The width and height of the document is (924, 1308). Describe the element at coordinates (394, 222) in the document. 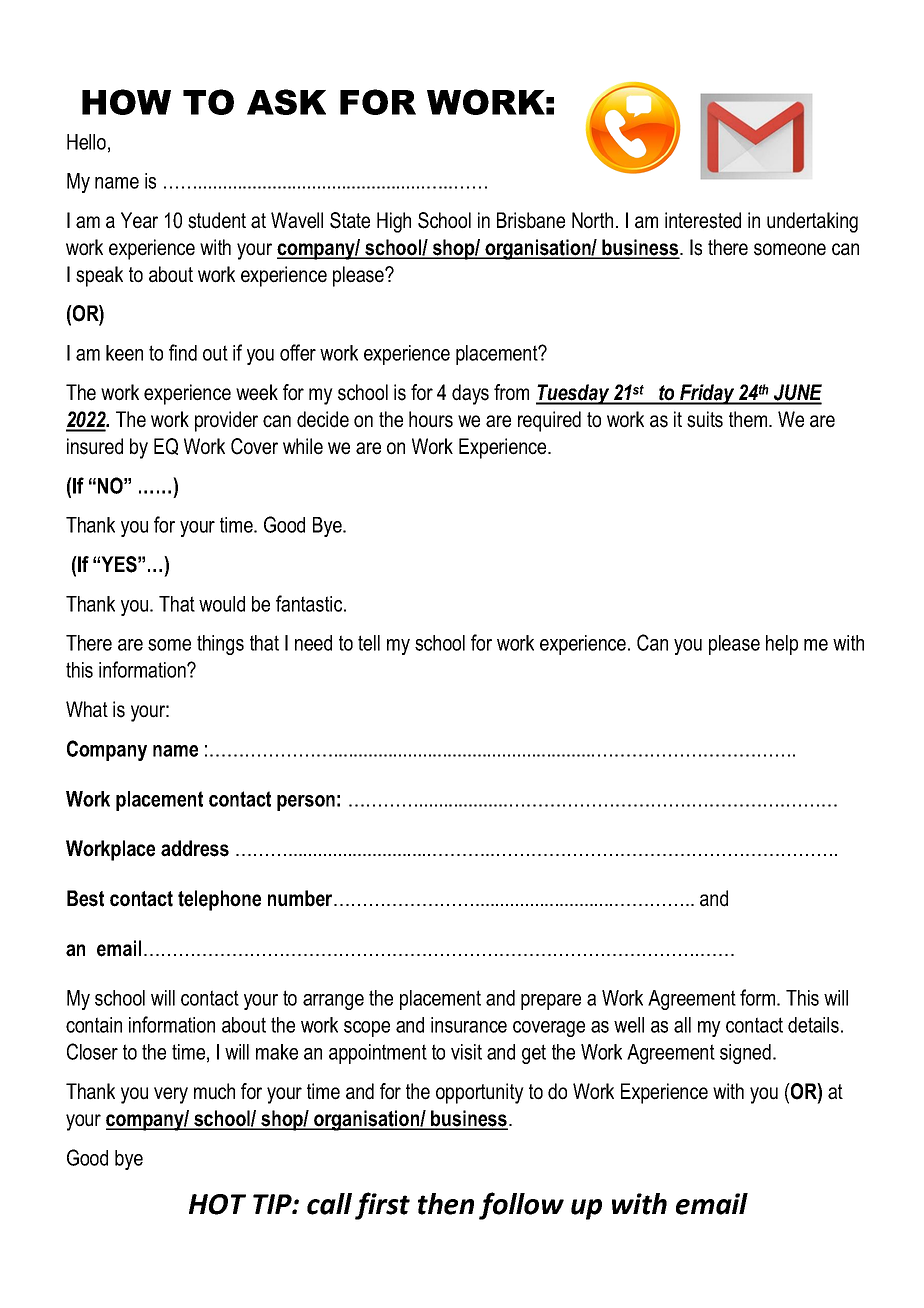

I see `High` at that location.
